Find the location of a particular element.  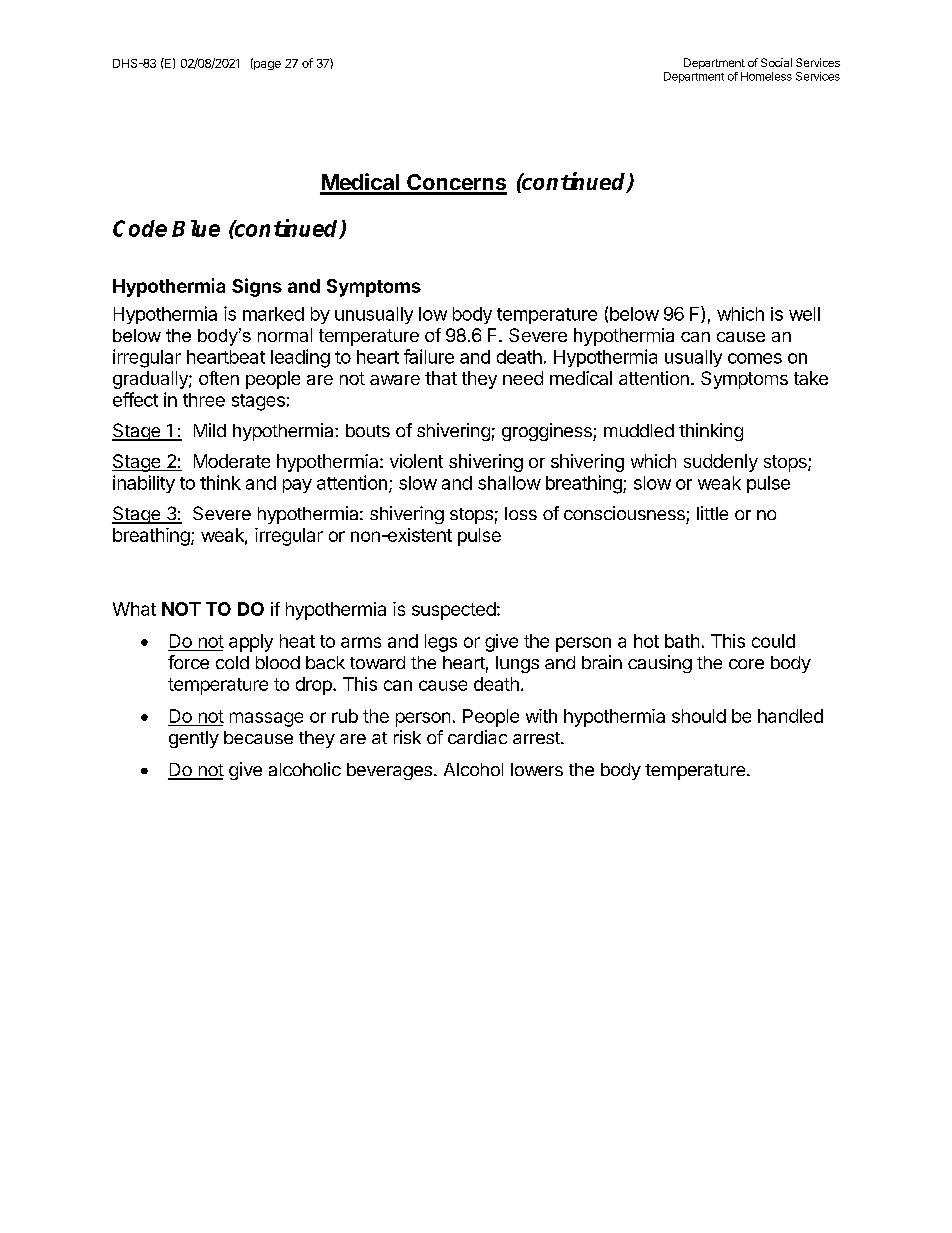

Homeless is located at coordinates (766, 76).
